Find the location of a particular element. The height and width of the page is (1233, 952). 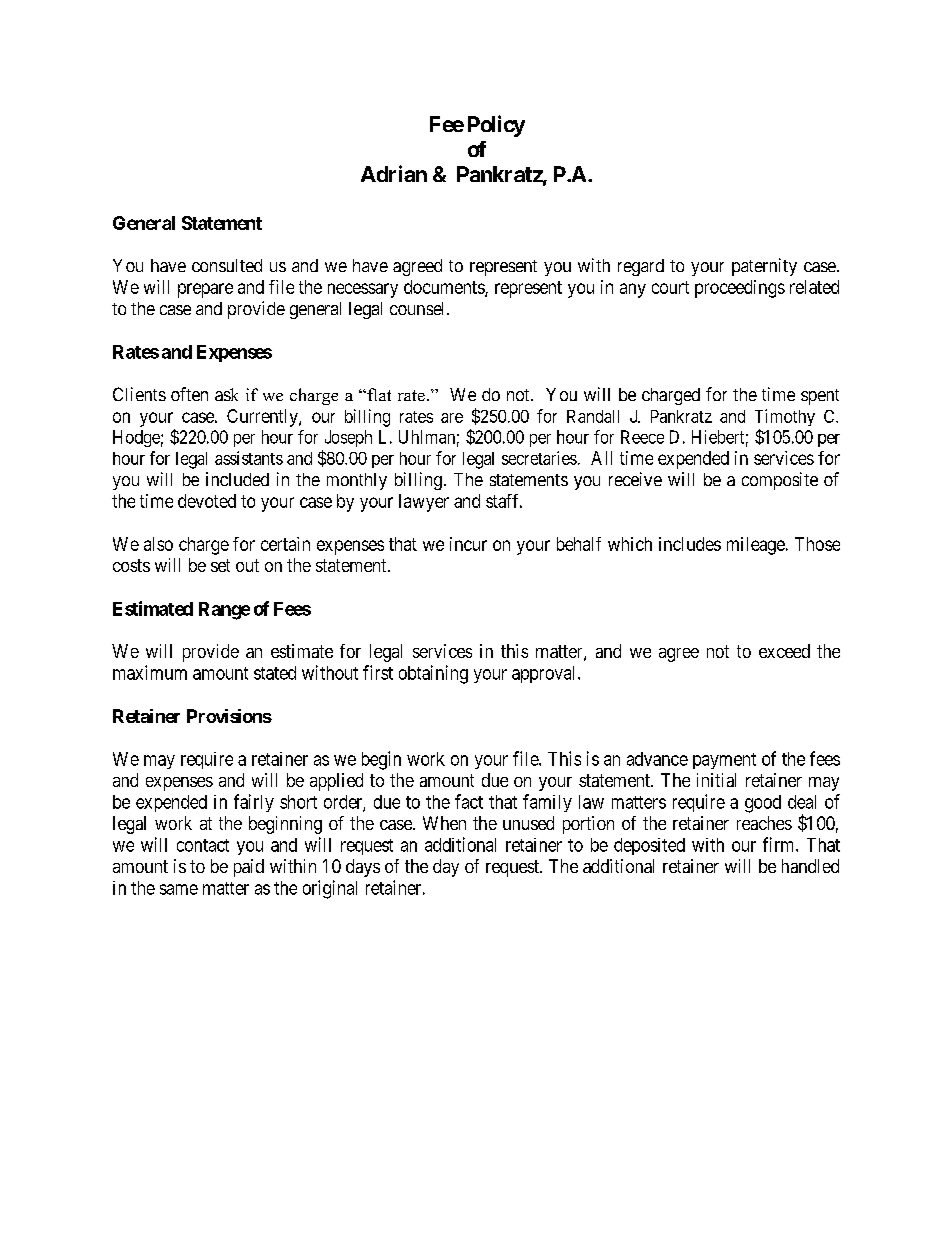

composite is located at coordinates (780, 481).
